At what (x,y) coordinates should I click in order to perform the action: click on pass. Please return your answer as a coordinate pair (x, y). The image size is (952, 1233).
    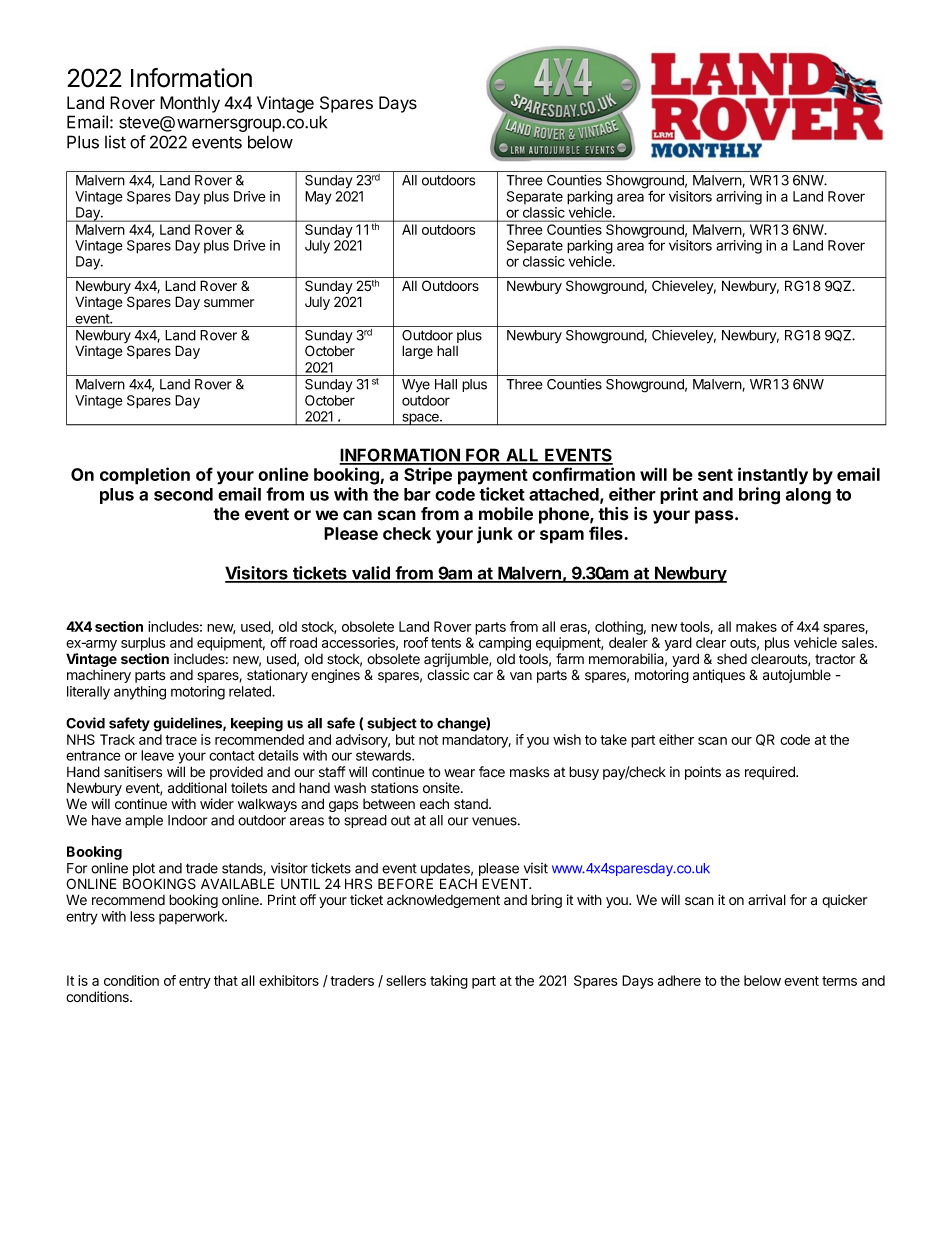
    Looking at the image, I should click on (715, 517).
